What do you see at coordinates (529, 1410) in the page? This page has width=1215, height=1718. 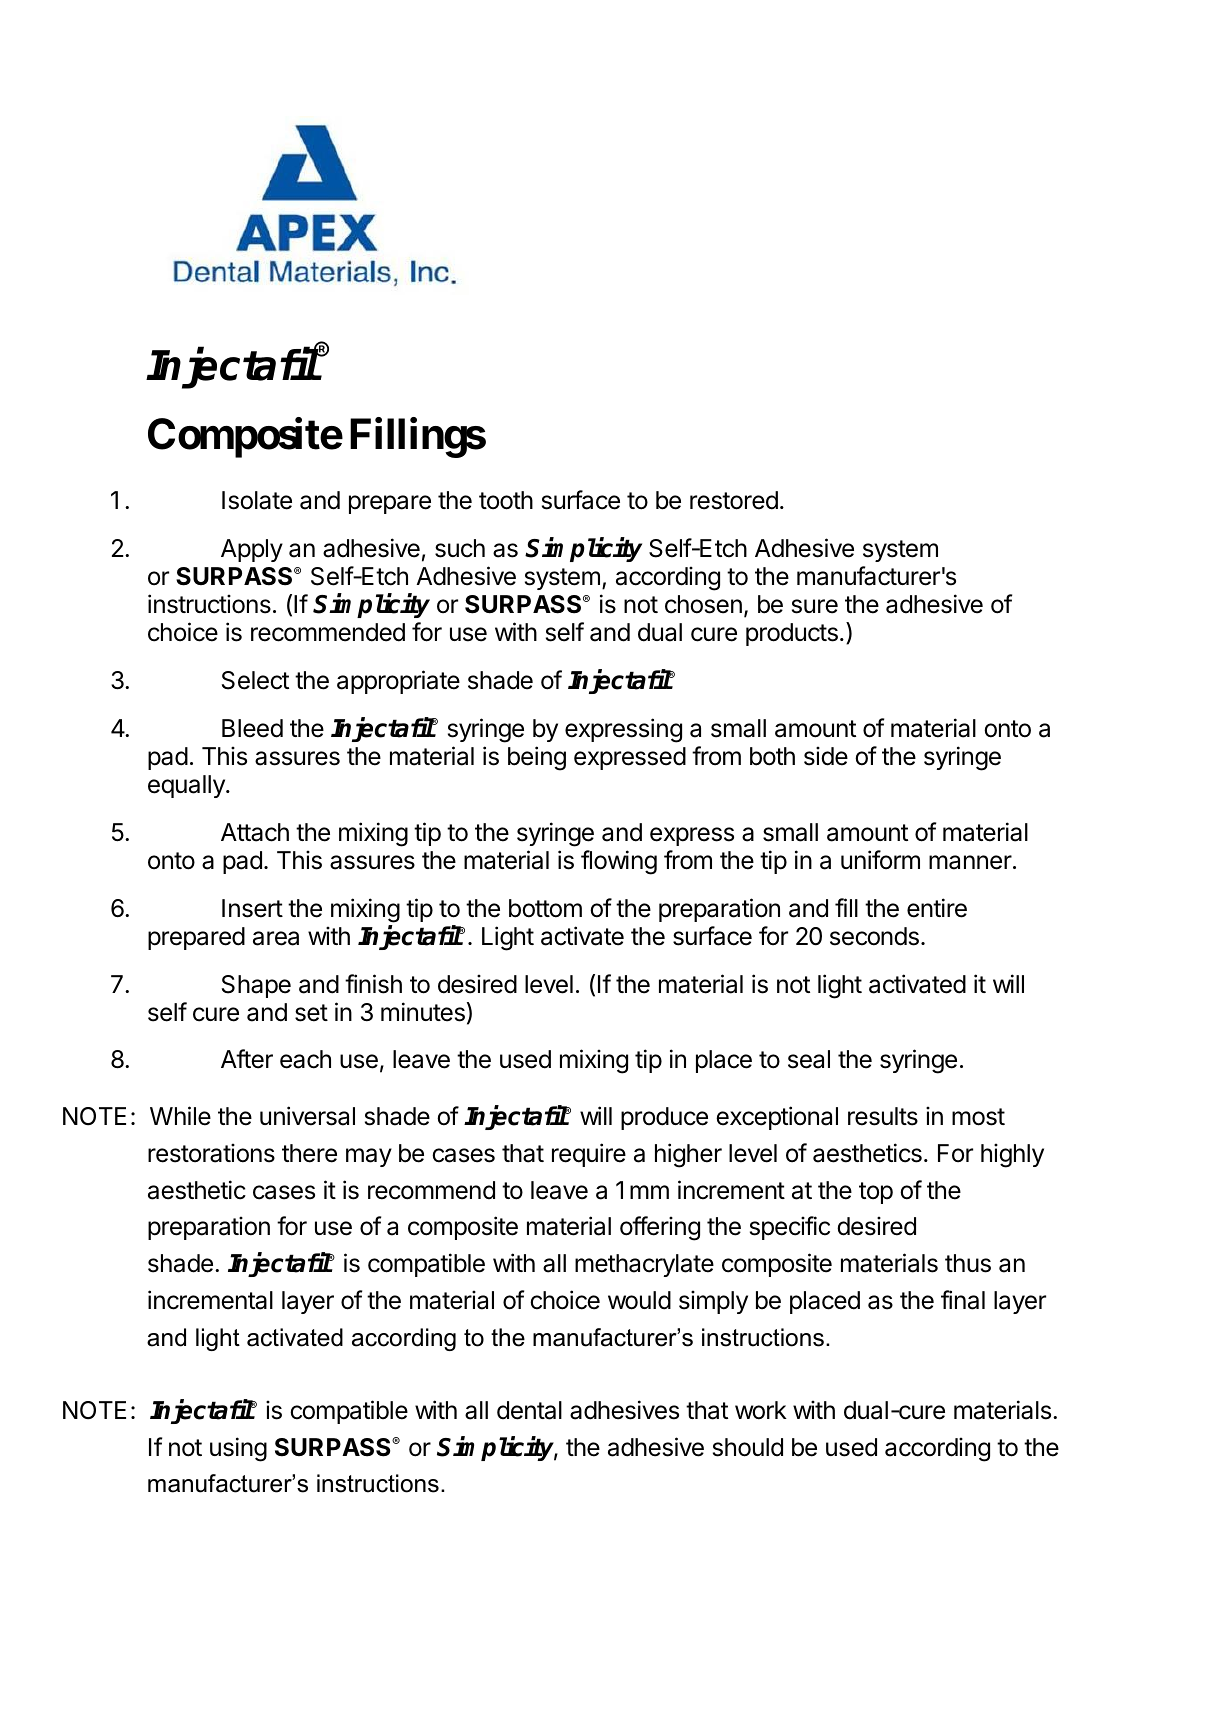 I see `dental` at bounding box center [529, 1410].
